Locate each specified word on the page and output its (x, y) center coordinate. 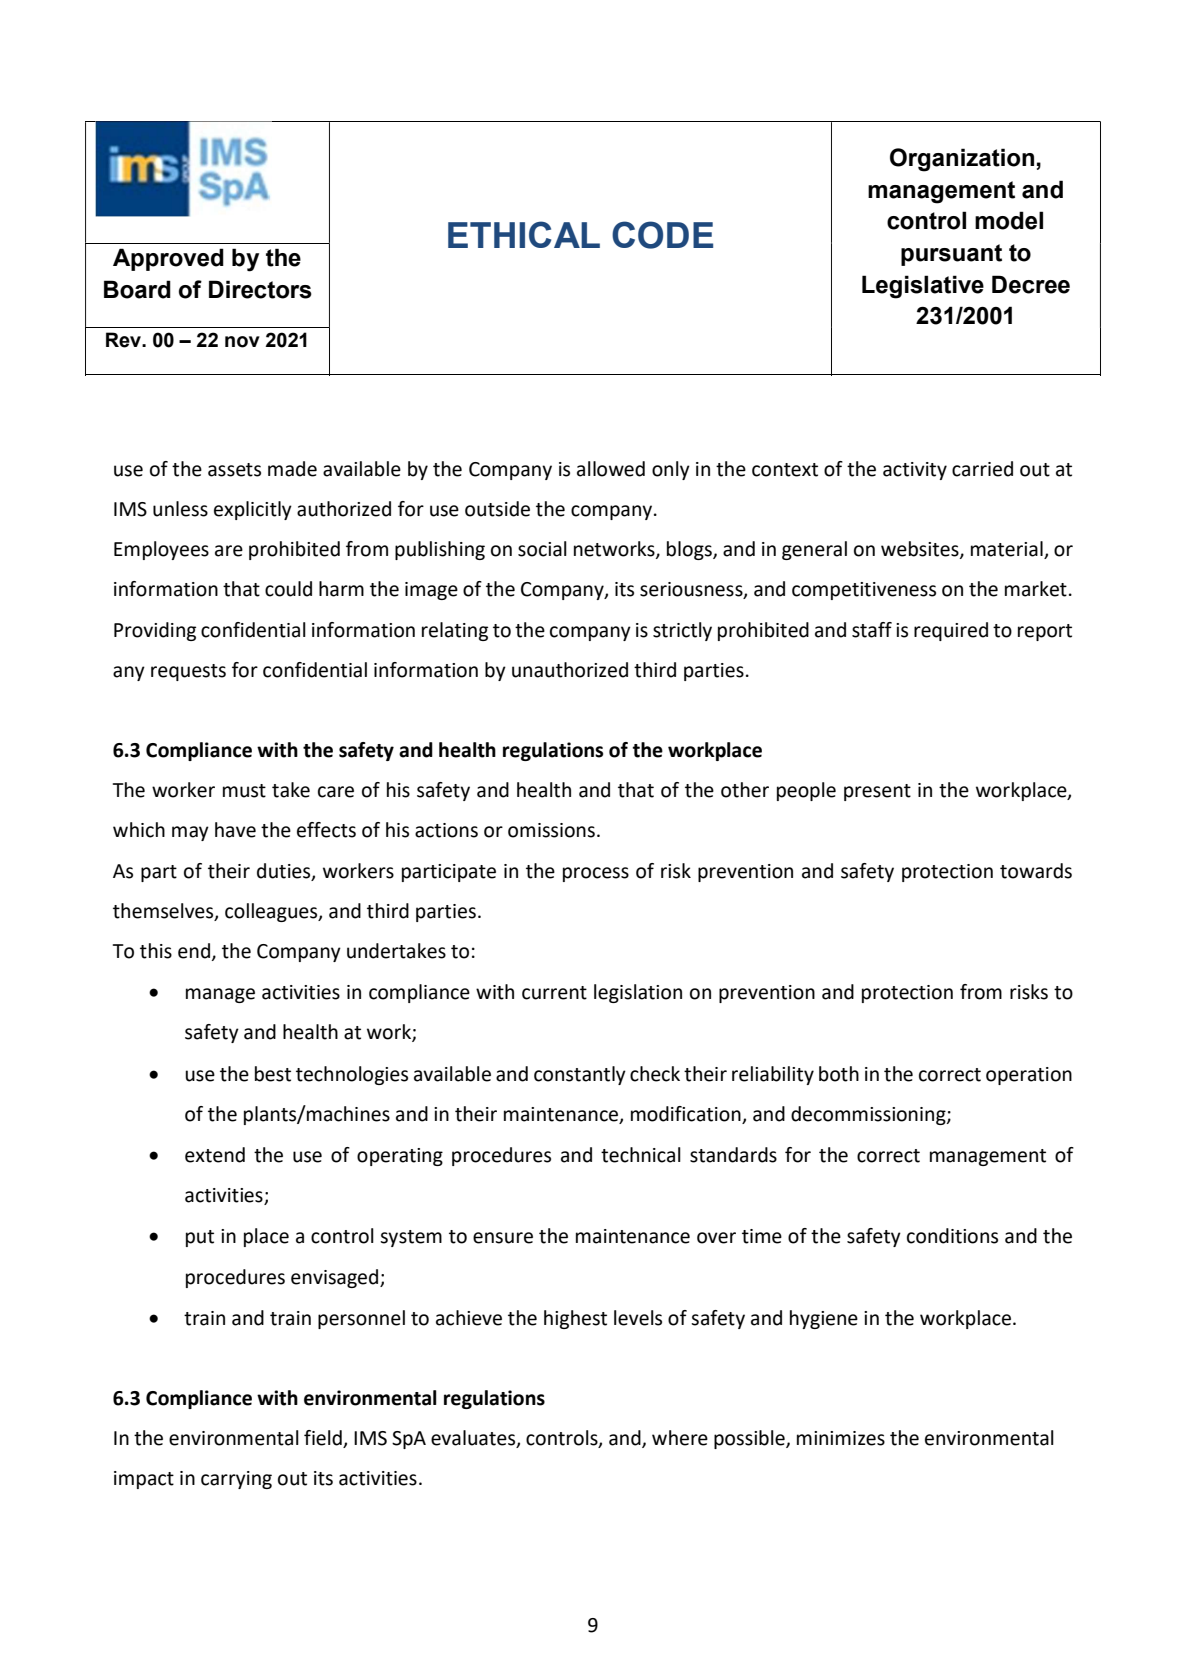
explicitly (253, 510)
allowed (611, 469)
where (680, 1438)
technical (641, 1155)
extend (215, 1155)
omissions (551, 830)
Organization (962, 160)
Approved (168, 259)
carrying (236, 1480)
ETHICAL (524, 234)
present (877, 792)
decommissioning (869, 1115)
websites (921, 550)
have (235, 830)
